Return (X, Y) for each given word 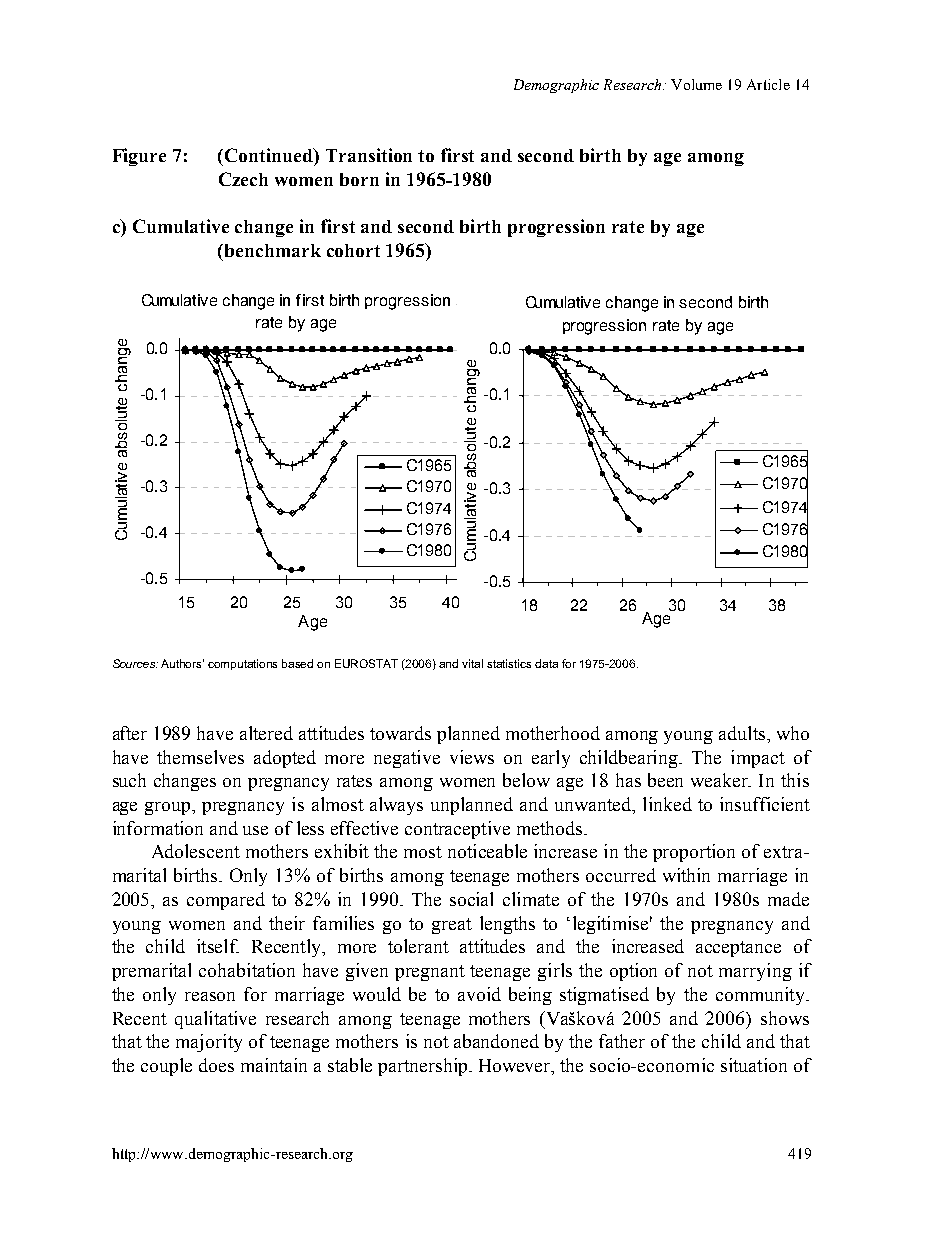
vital (472, 663)
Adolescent (196, 851)
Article (768, 84)
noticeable (487, 851)
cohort (353, 250)
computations (242, 664)
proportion (694, 853)
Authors (182, 663)
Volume (696, 84)
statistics (509, 663)
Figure (139, 157)
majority (209, 1043)
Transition (369, 155)
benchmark (273, 250)
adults (743, 733)
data (546, 663)
